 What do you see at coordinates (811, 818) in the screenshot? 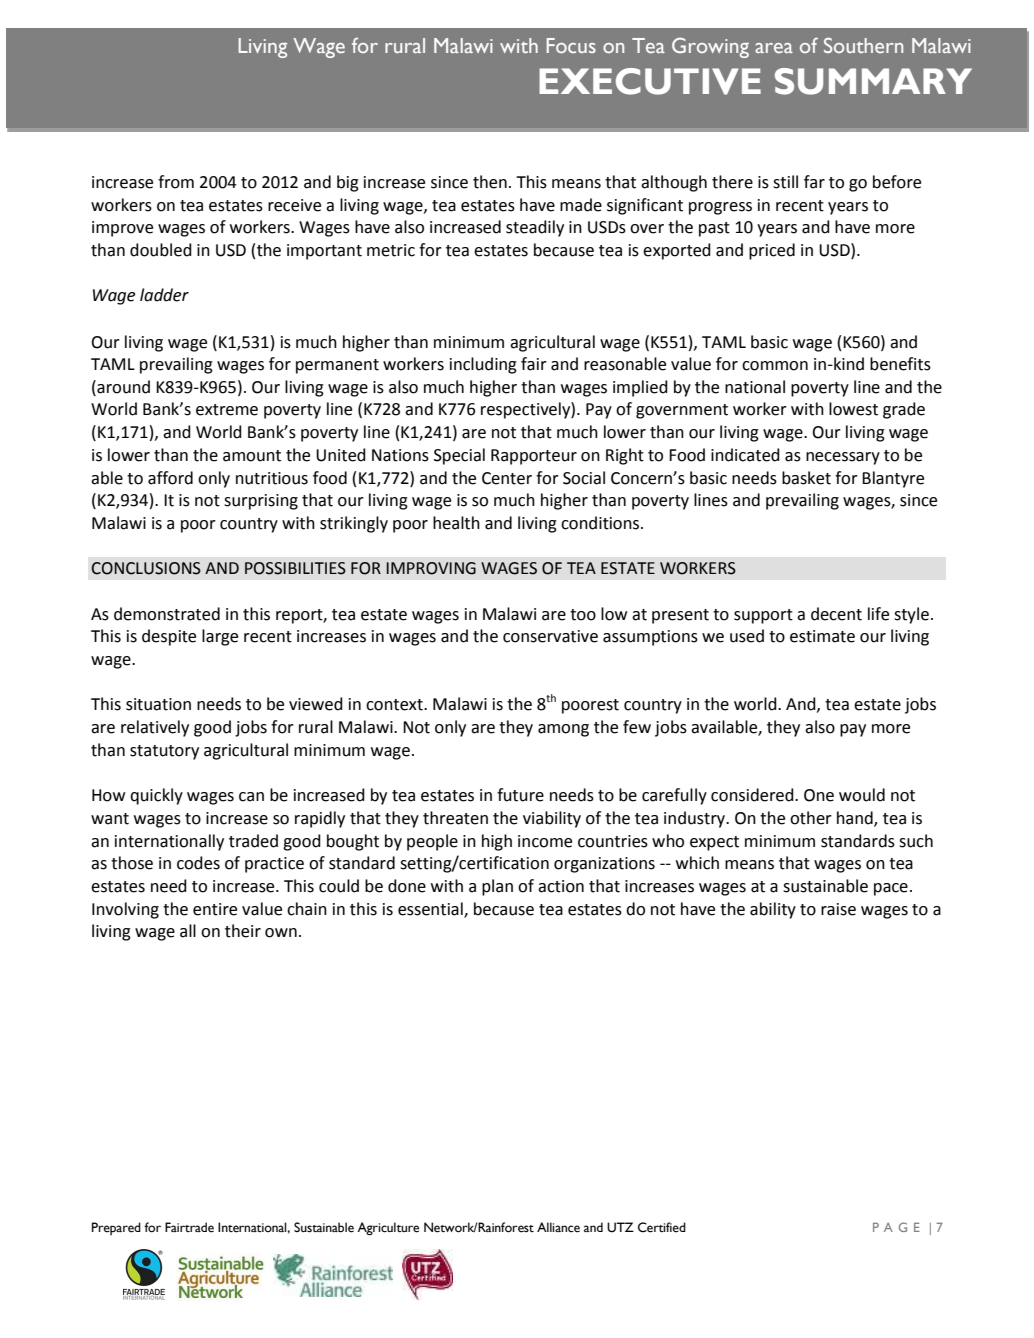
I see `other` at bounding box center [811, 818].
